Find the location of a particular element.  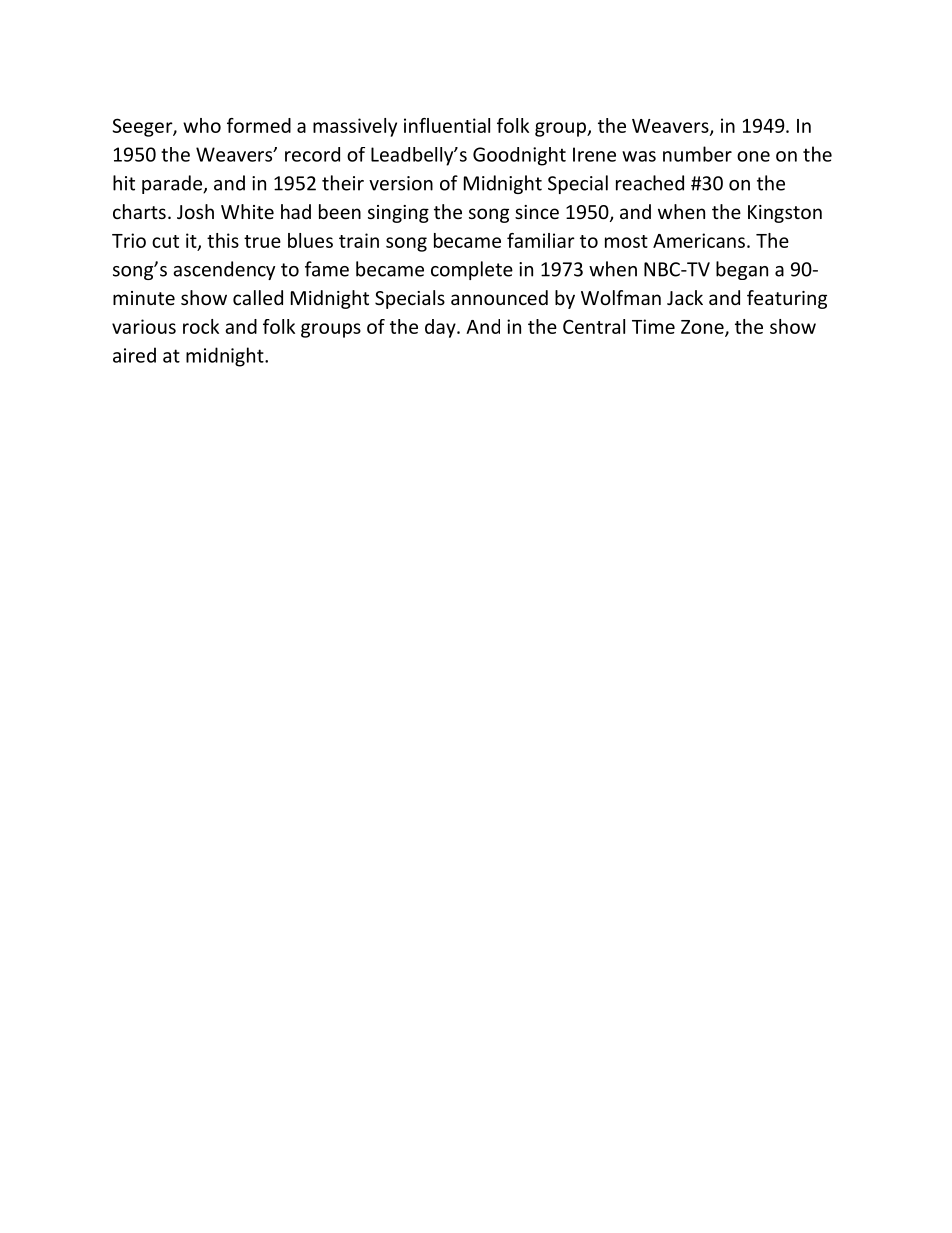

singing is located at coordinates (398, 214).
